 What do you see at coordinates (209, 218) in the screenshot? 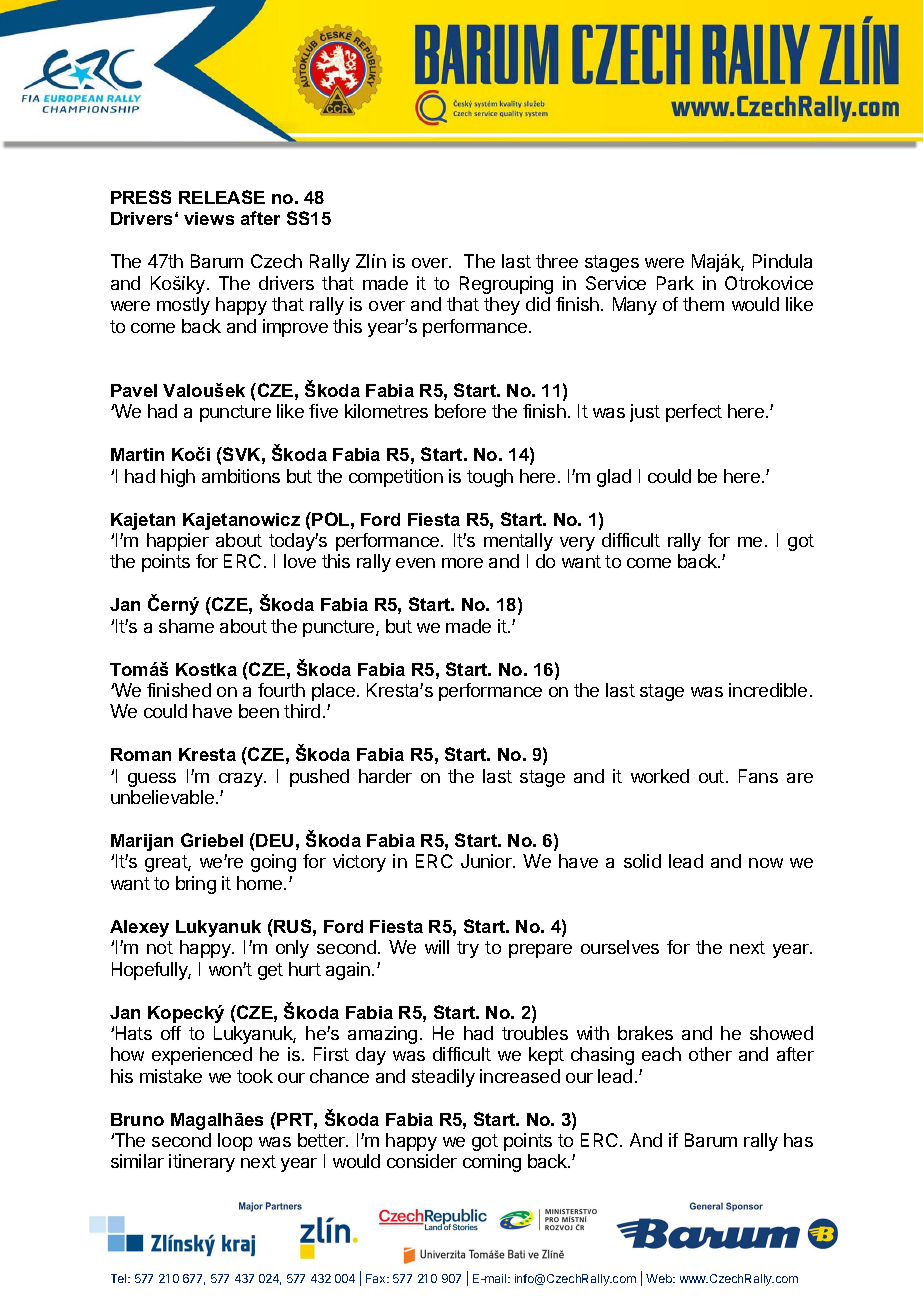
I see `views` at bounding box center [209, 218].
